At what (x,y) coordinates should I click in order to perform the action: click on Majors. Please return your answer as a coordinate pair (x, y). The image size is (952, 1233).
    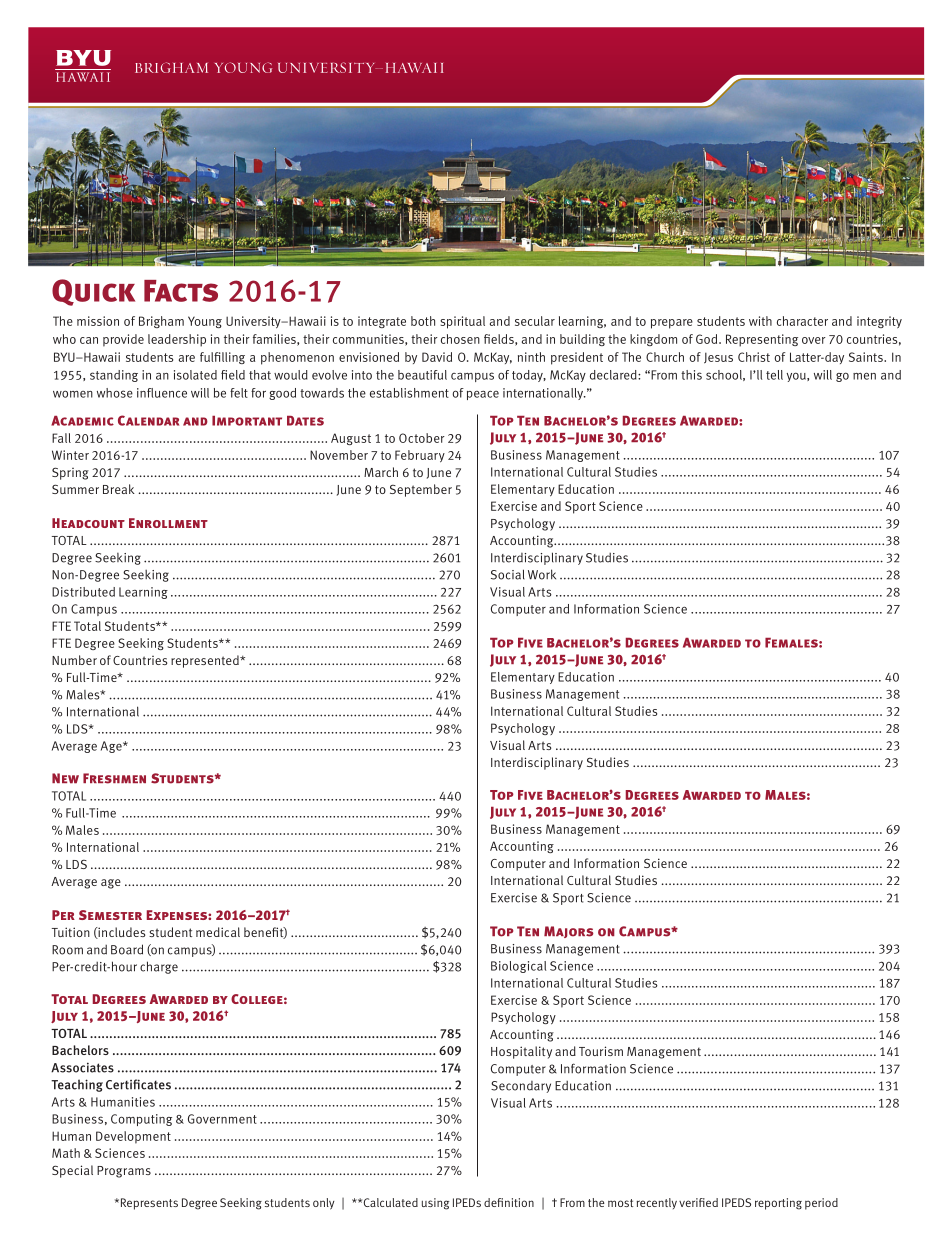
    Looking at the image, I should click on (569, 932).
